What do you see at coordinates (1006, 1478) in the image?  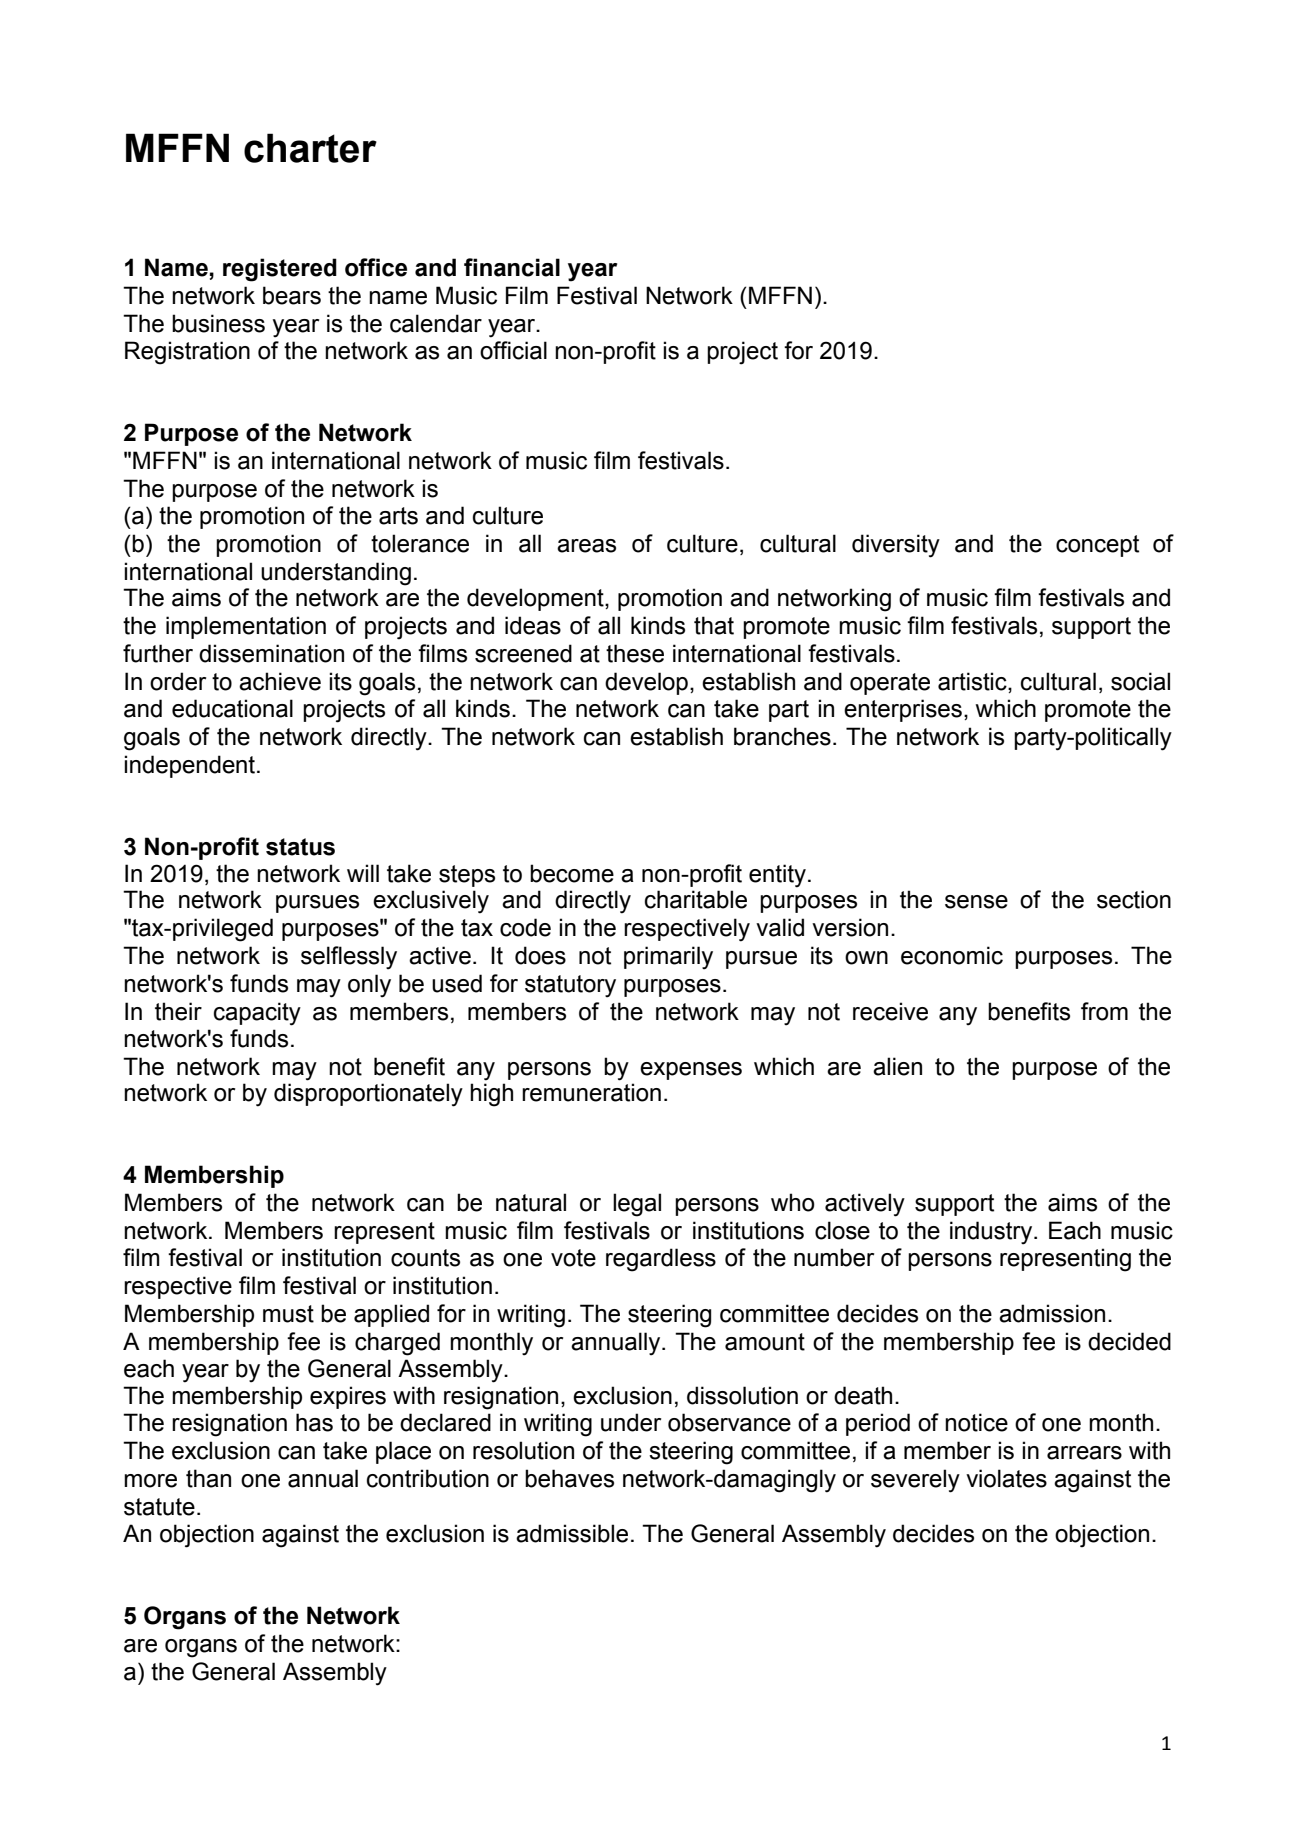 I see `violates` at bounding box center [1006, 1478].
